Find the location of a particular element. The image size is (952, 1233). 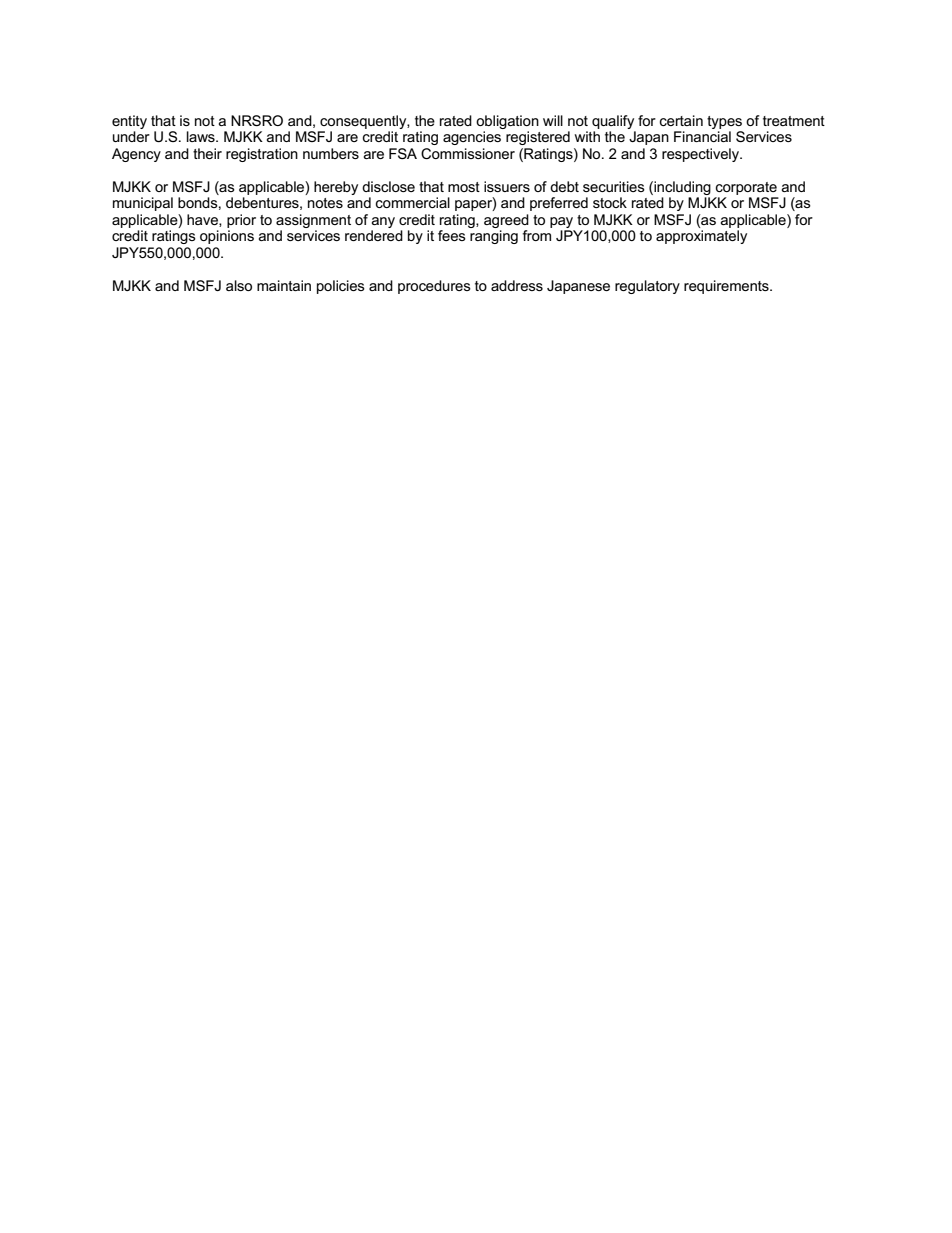

commercial is located at coordinates (413, 202).
